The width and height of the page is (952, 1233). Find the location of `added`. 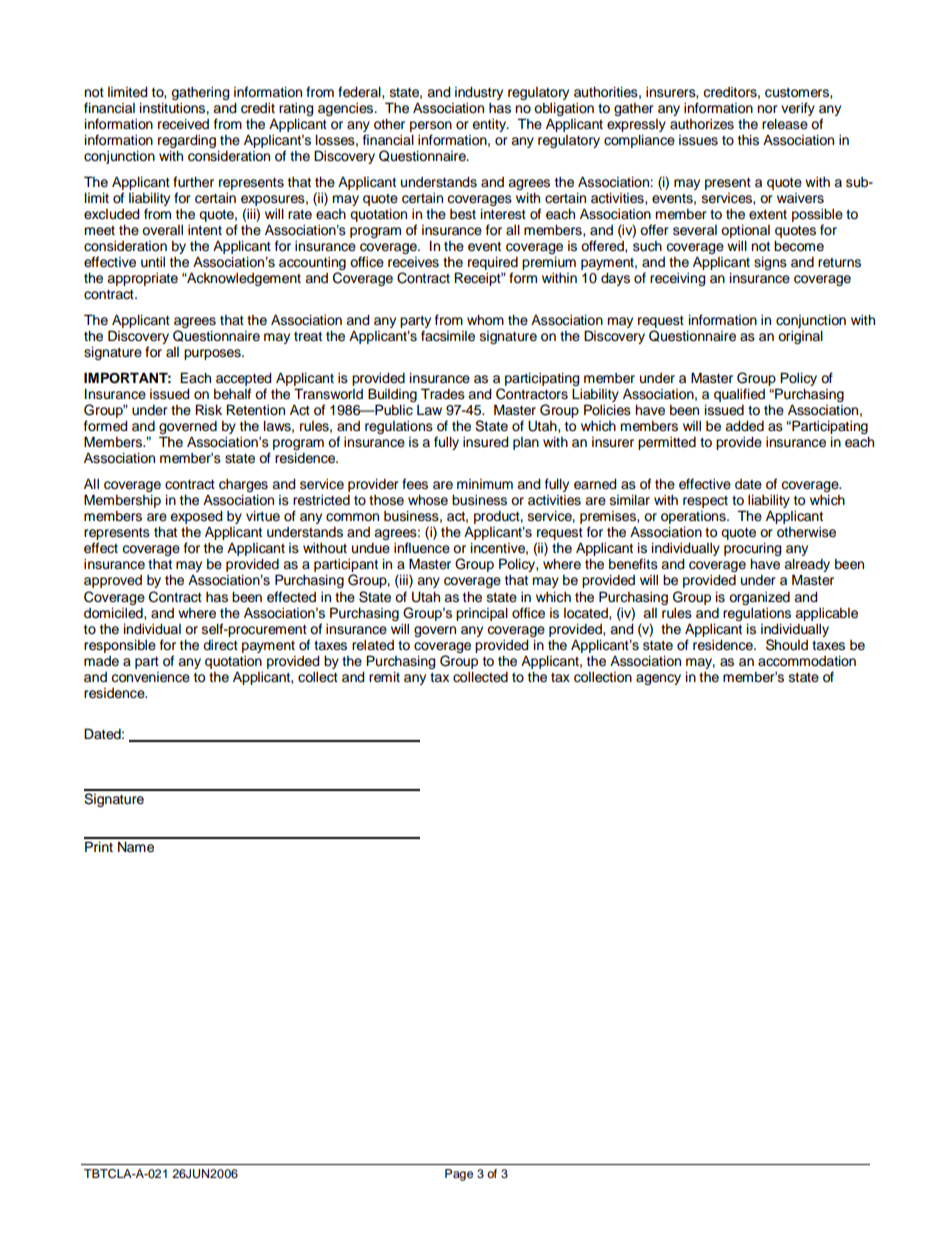

added is located at coordinates (744, 426).
